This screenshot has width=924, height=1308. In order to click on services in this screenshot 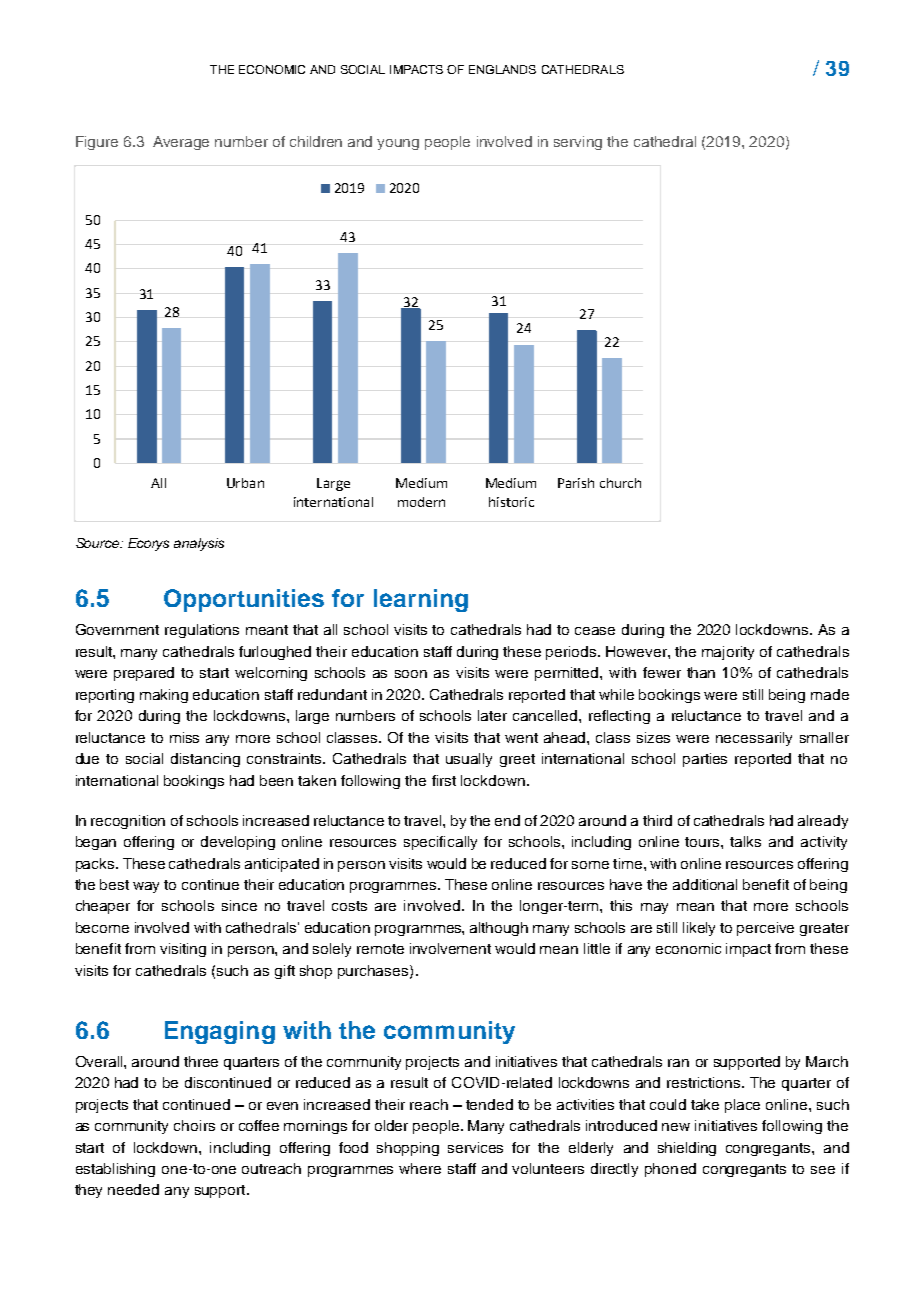, I will do `click(475, 1147)`.
